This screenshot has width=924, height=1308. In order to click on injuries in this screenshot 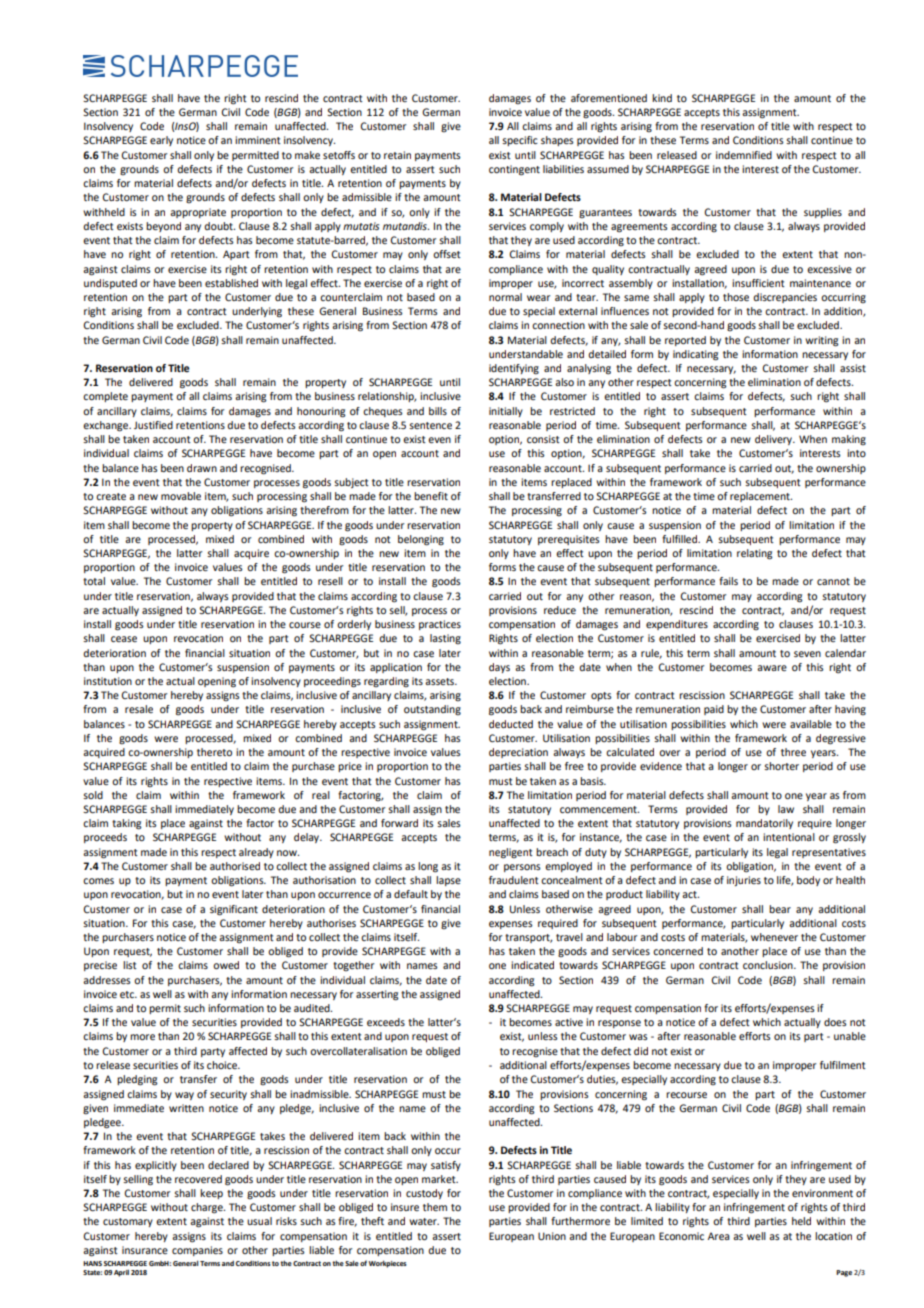, I will do `click(744, 881)`.
